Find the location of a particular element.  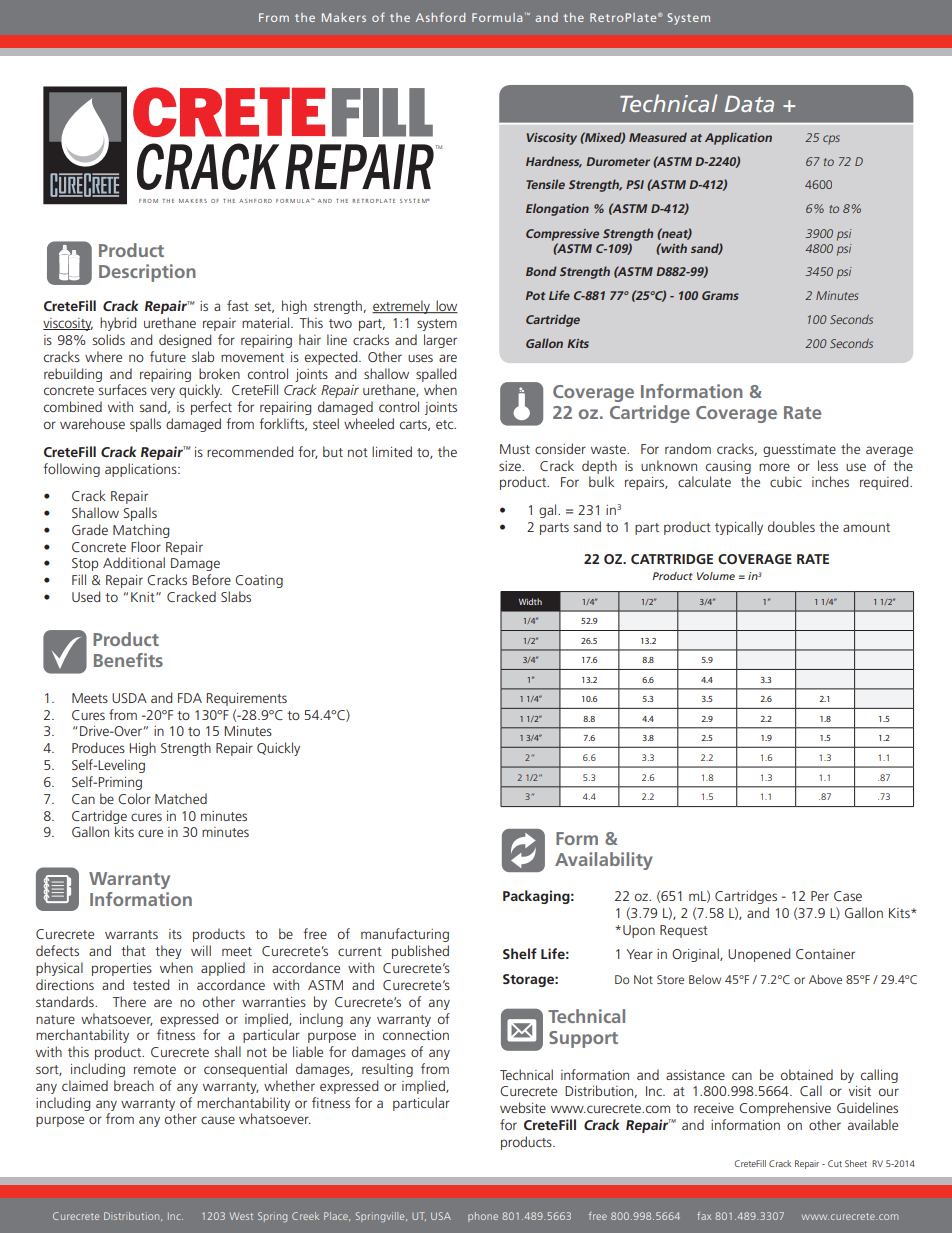

Width is located at coordinates (530, 601).
